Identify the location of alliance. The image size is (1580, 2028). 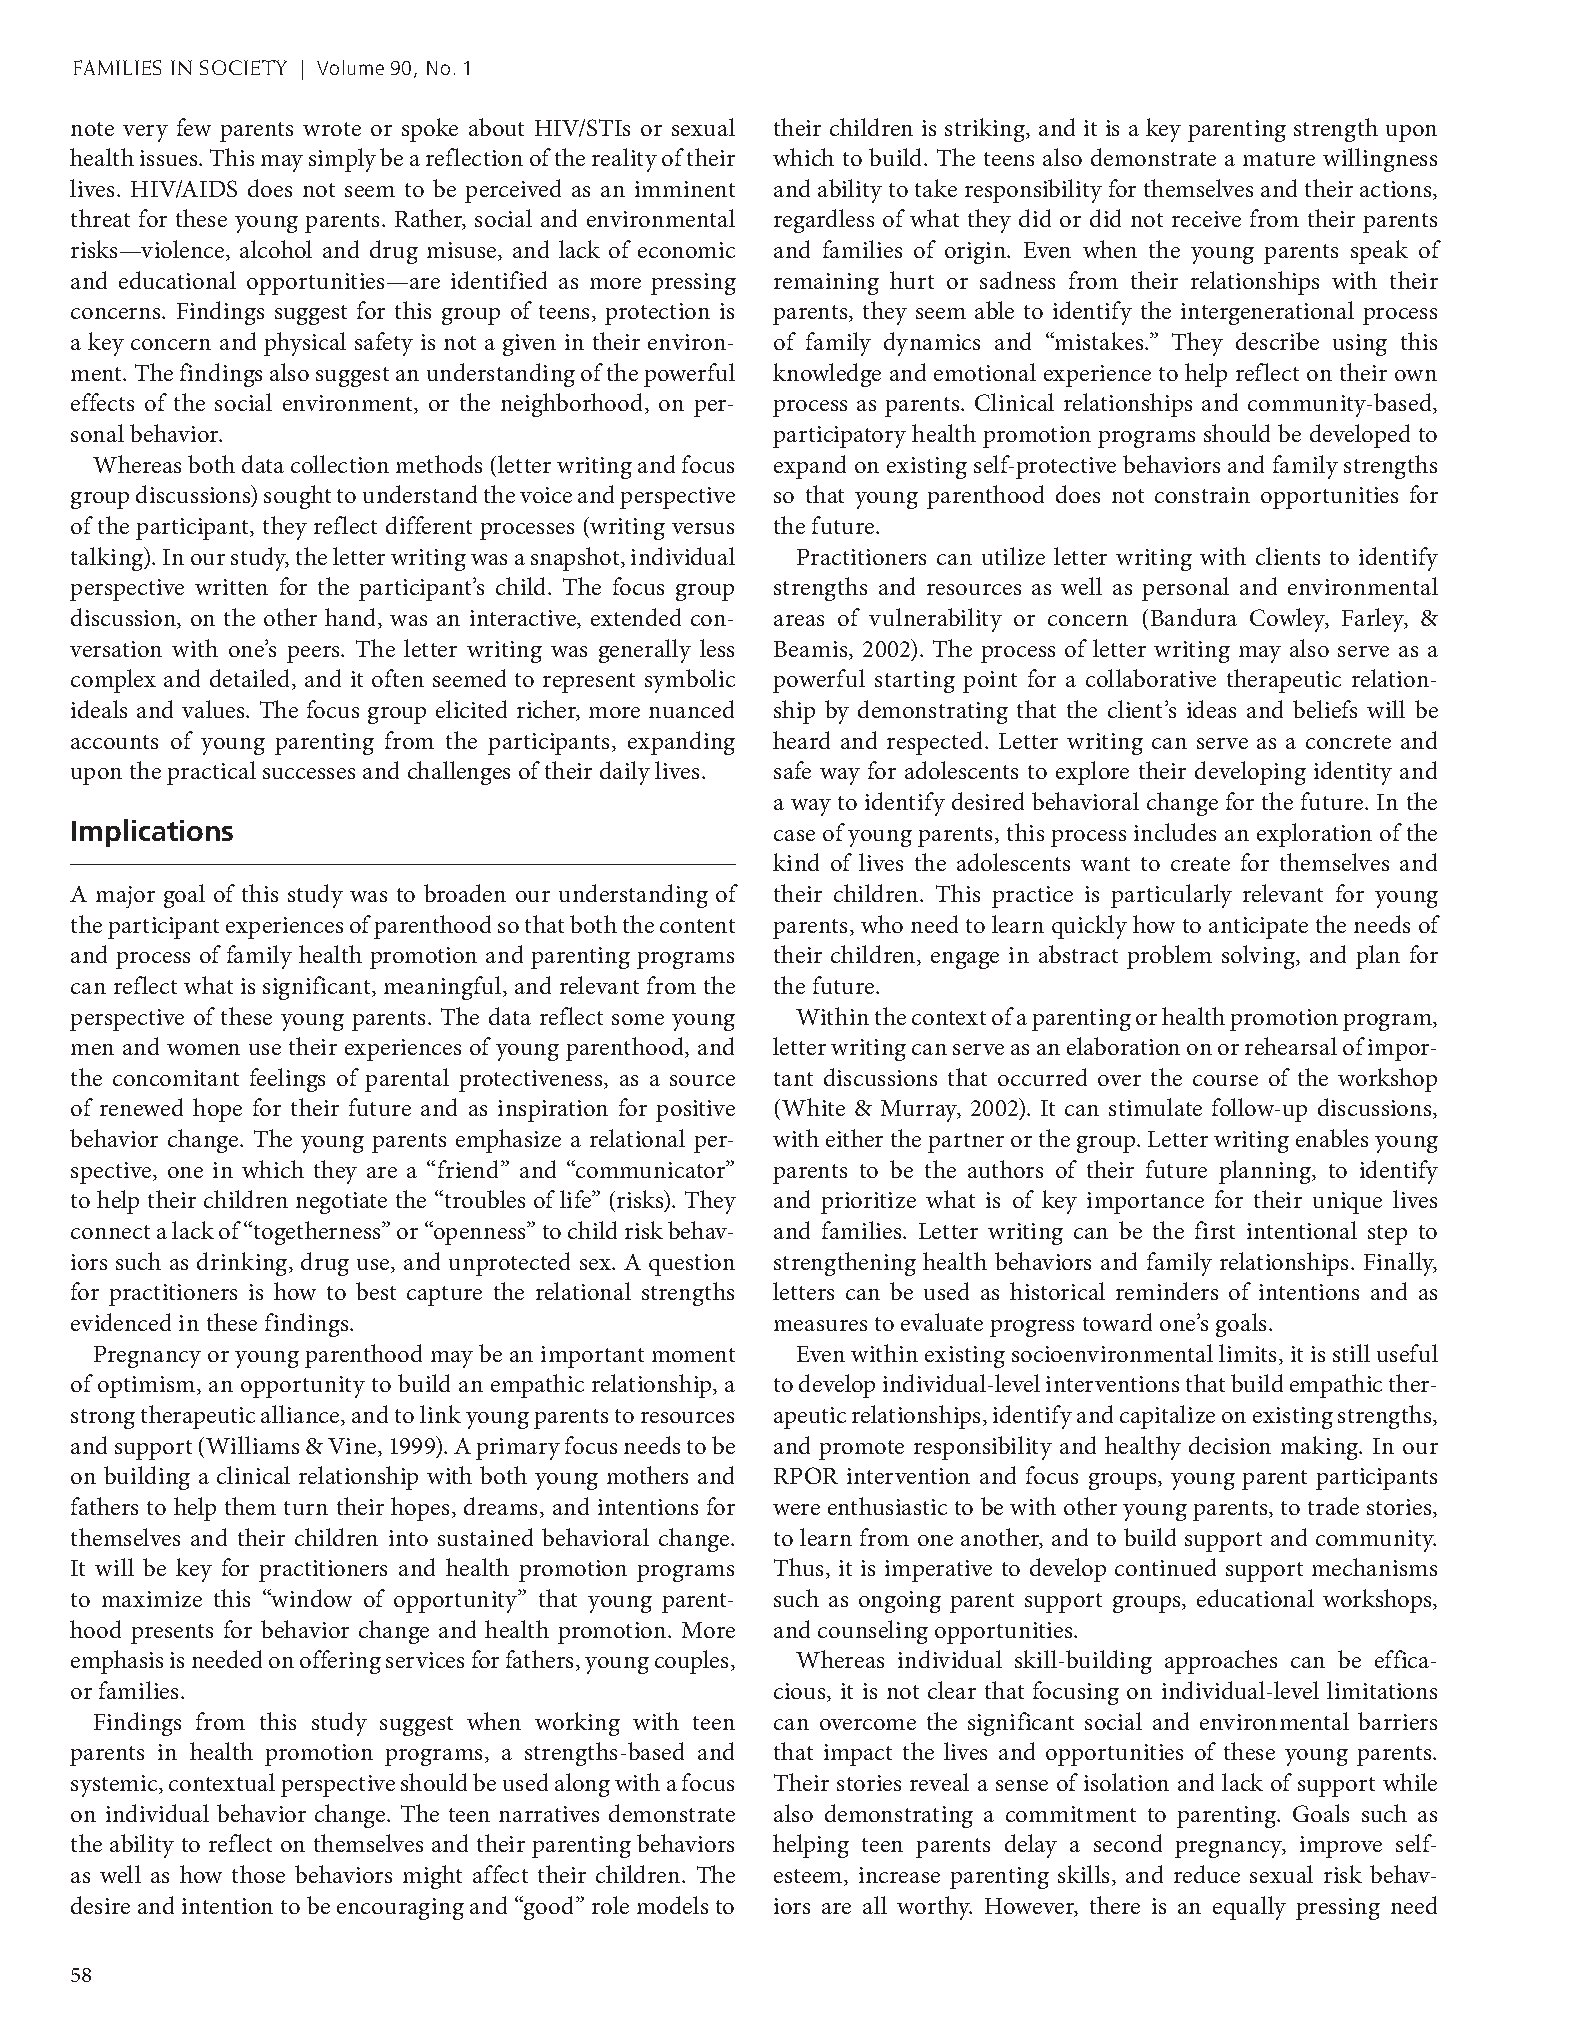
(301, 1415).
